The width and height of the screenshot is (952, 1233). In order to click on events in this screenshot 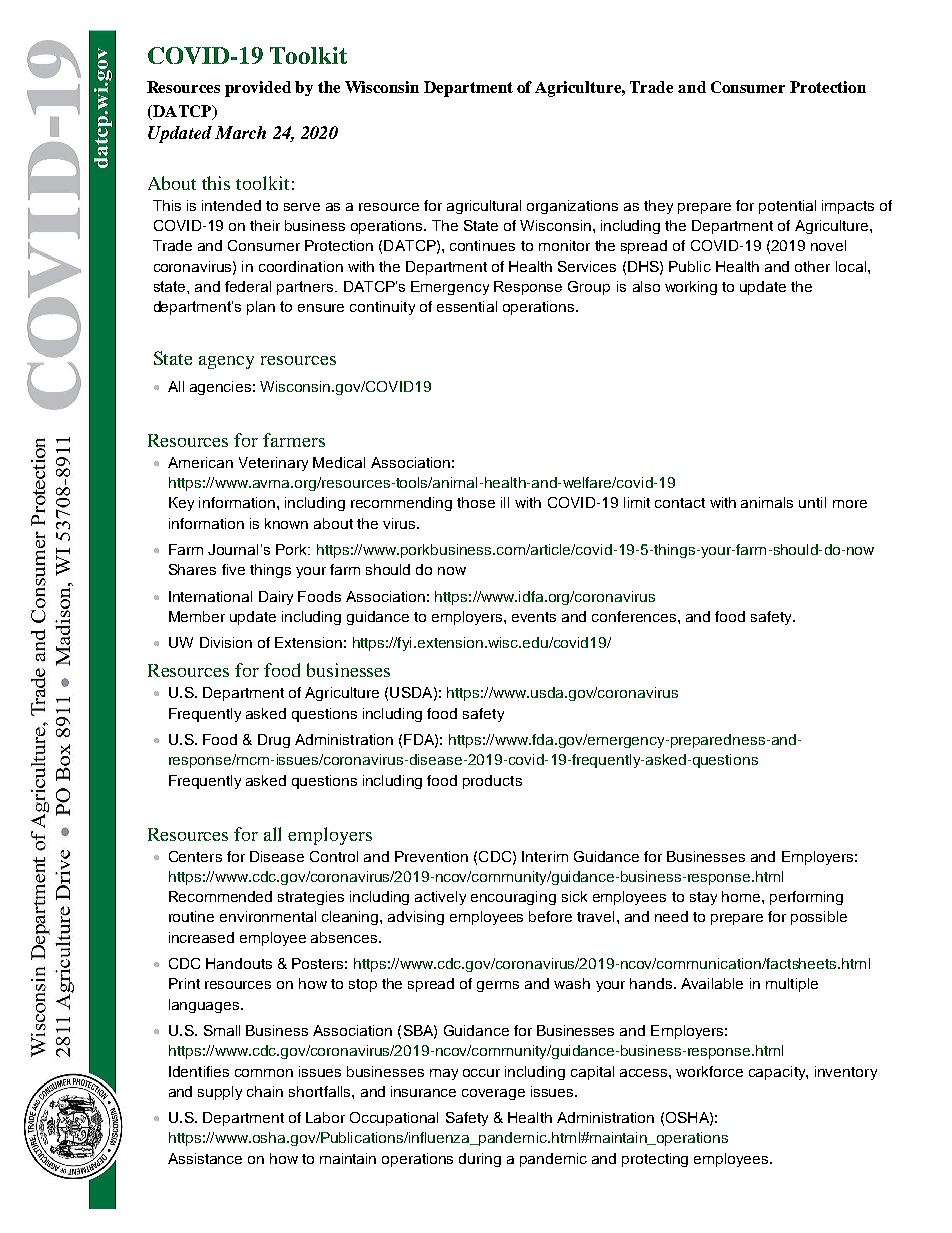, I will do `click(534, 617)`.
